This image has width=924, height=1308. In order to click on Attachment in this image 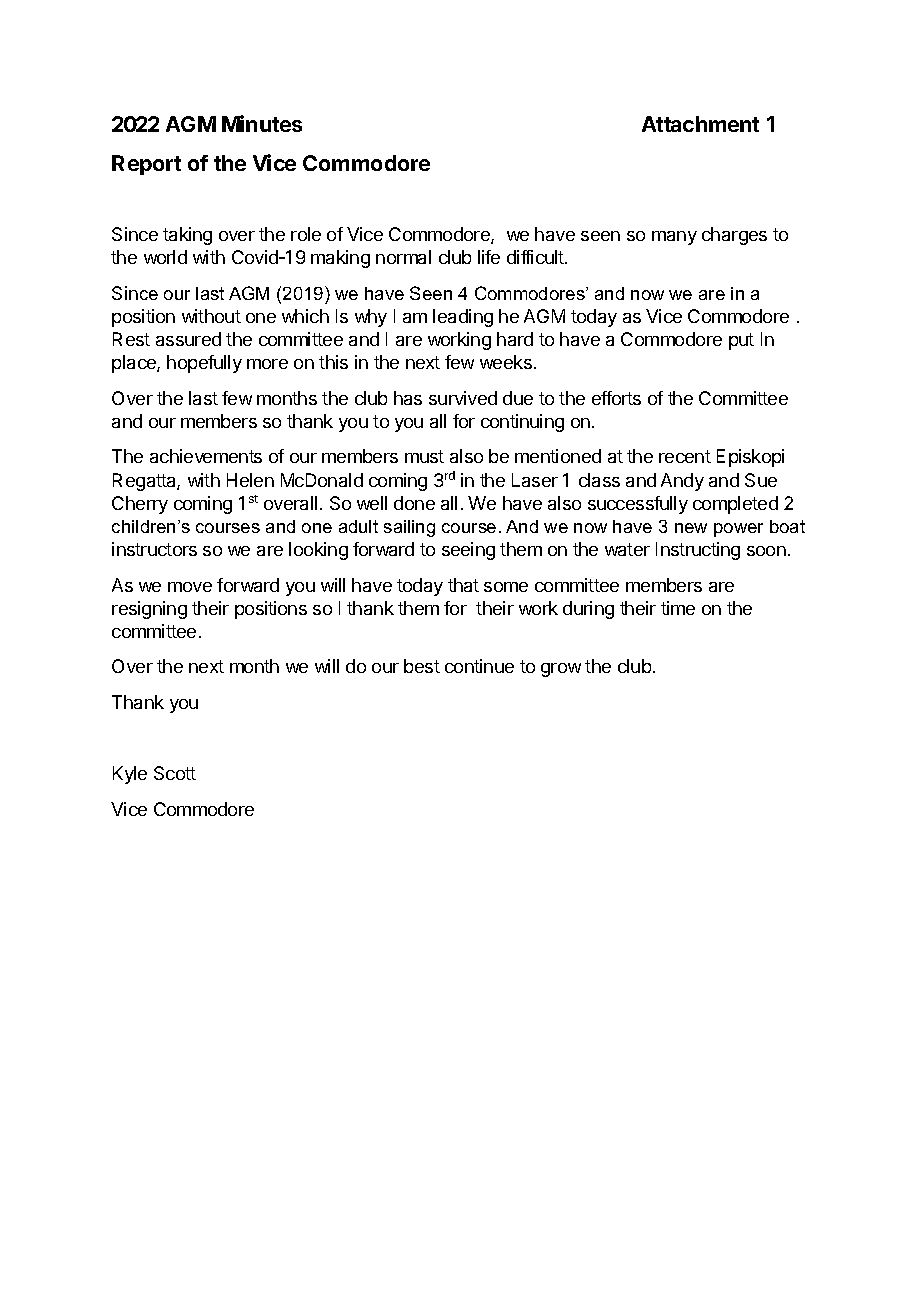, I will do `click(700, 124)`.
